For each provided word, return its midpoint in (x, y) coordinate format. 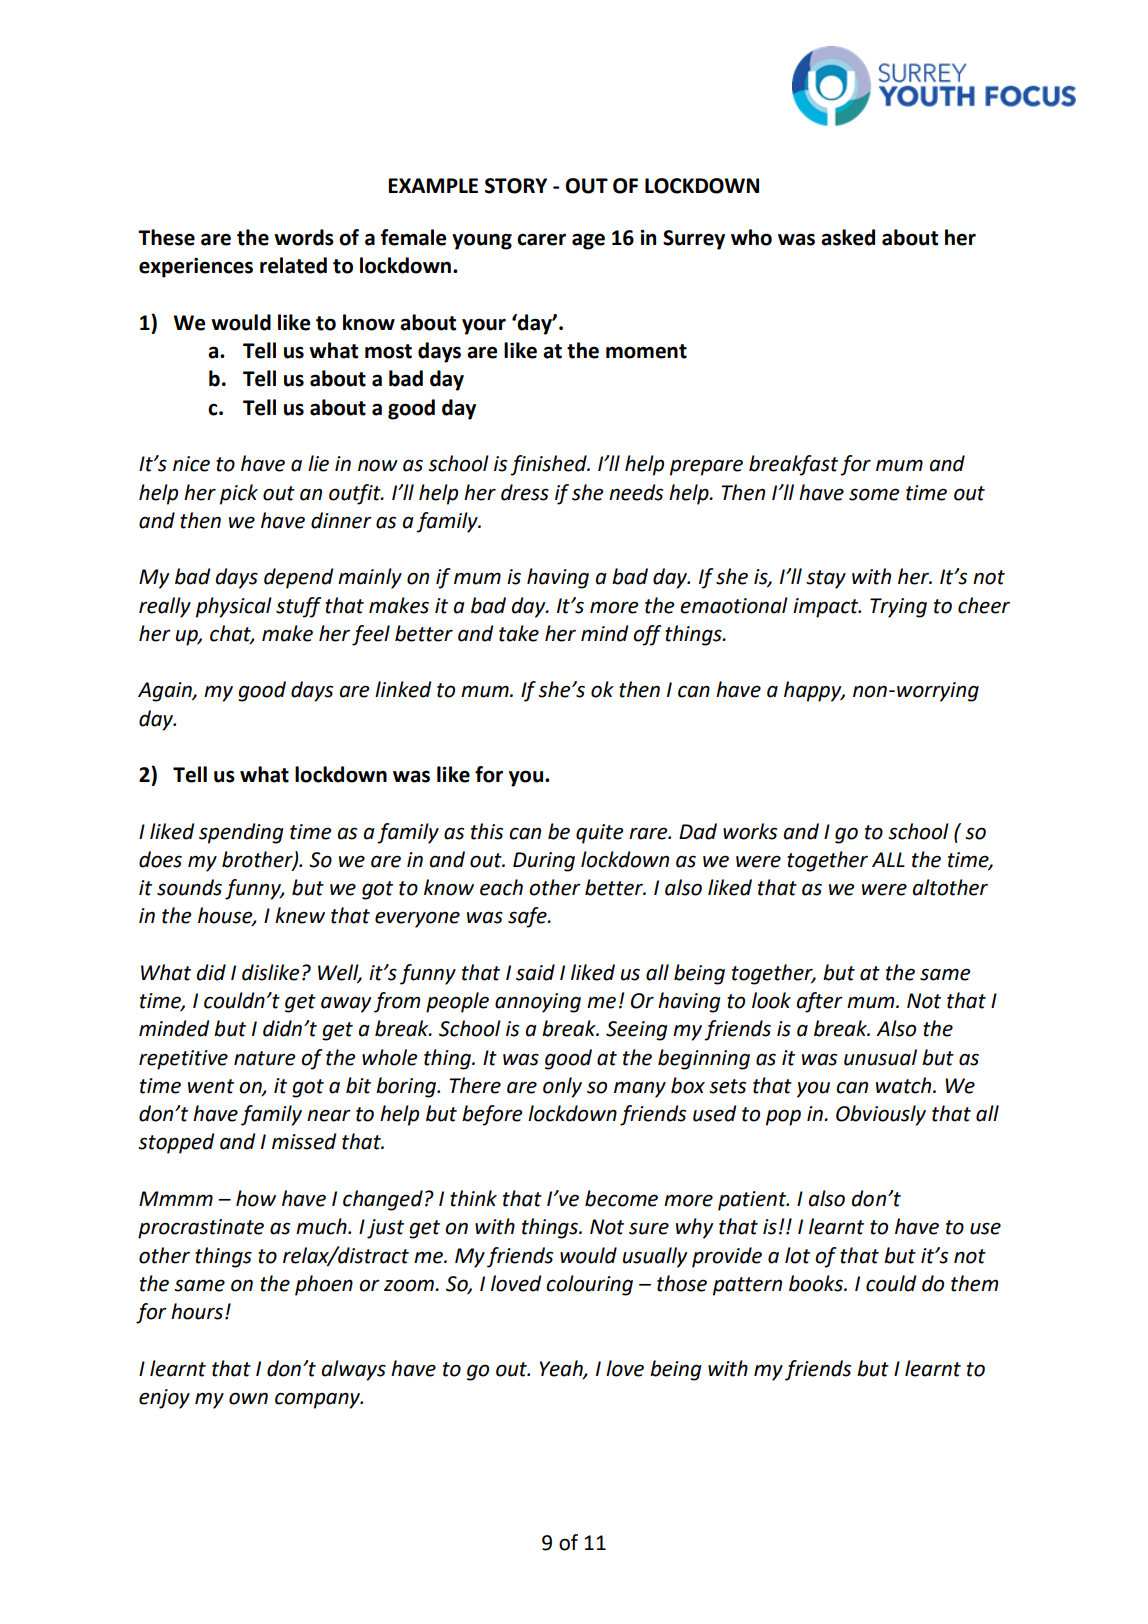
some (874, 494)
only (562, 1087)
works (750, 831)
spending (241, 833)
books (817, 1283)
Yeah (562, 1369)
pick (239, 494)
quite (600, 834)
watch (905, 1085)
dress (525, 492)
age (588, 241)
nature (265, 1058)
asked (848, 237)
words (304, 237)
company (319, 1400)
